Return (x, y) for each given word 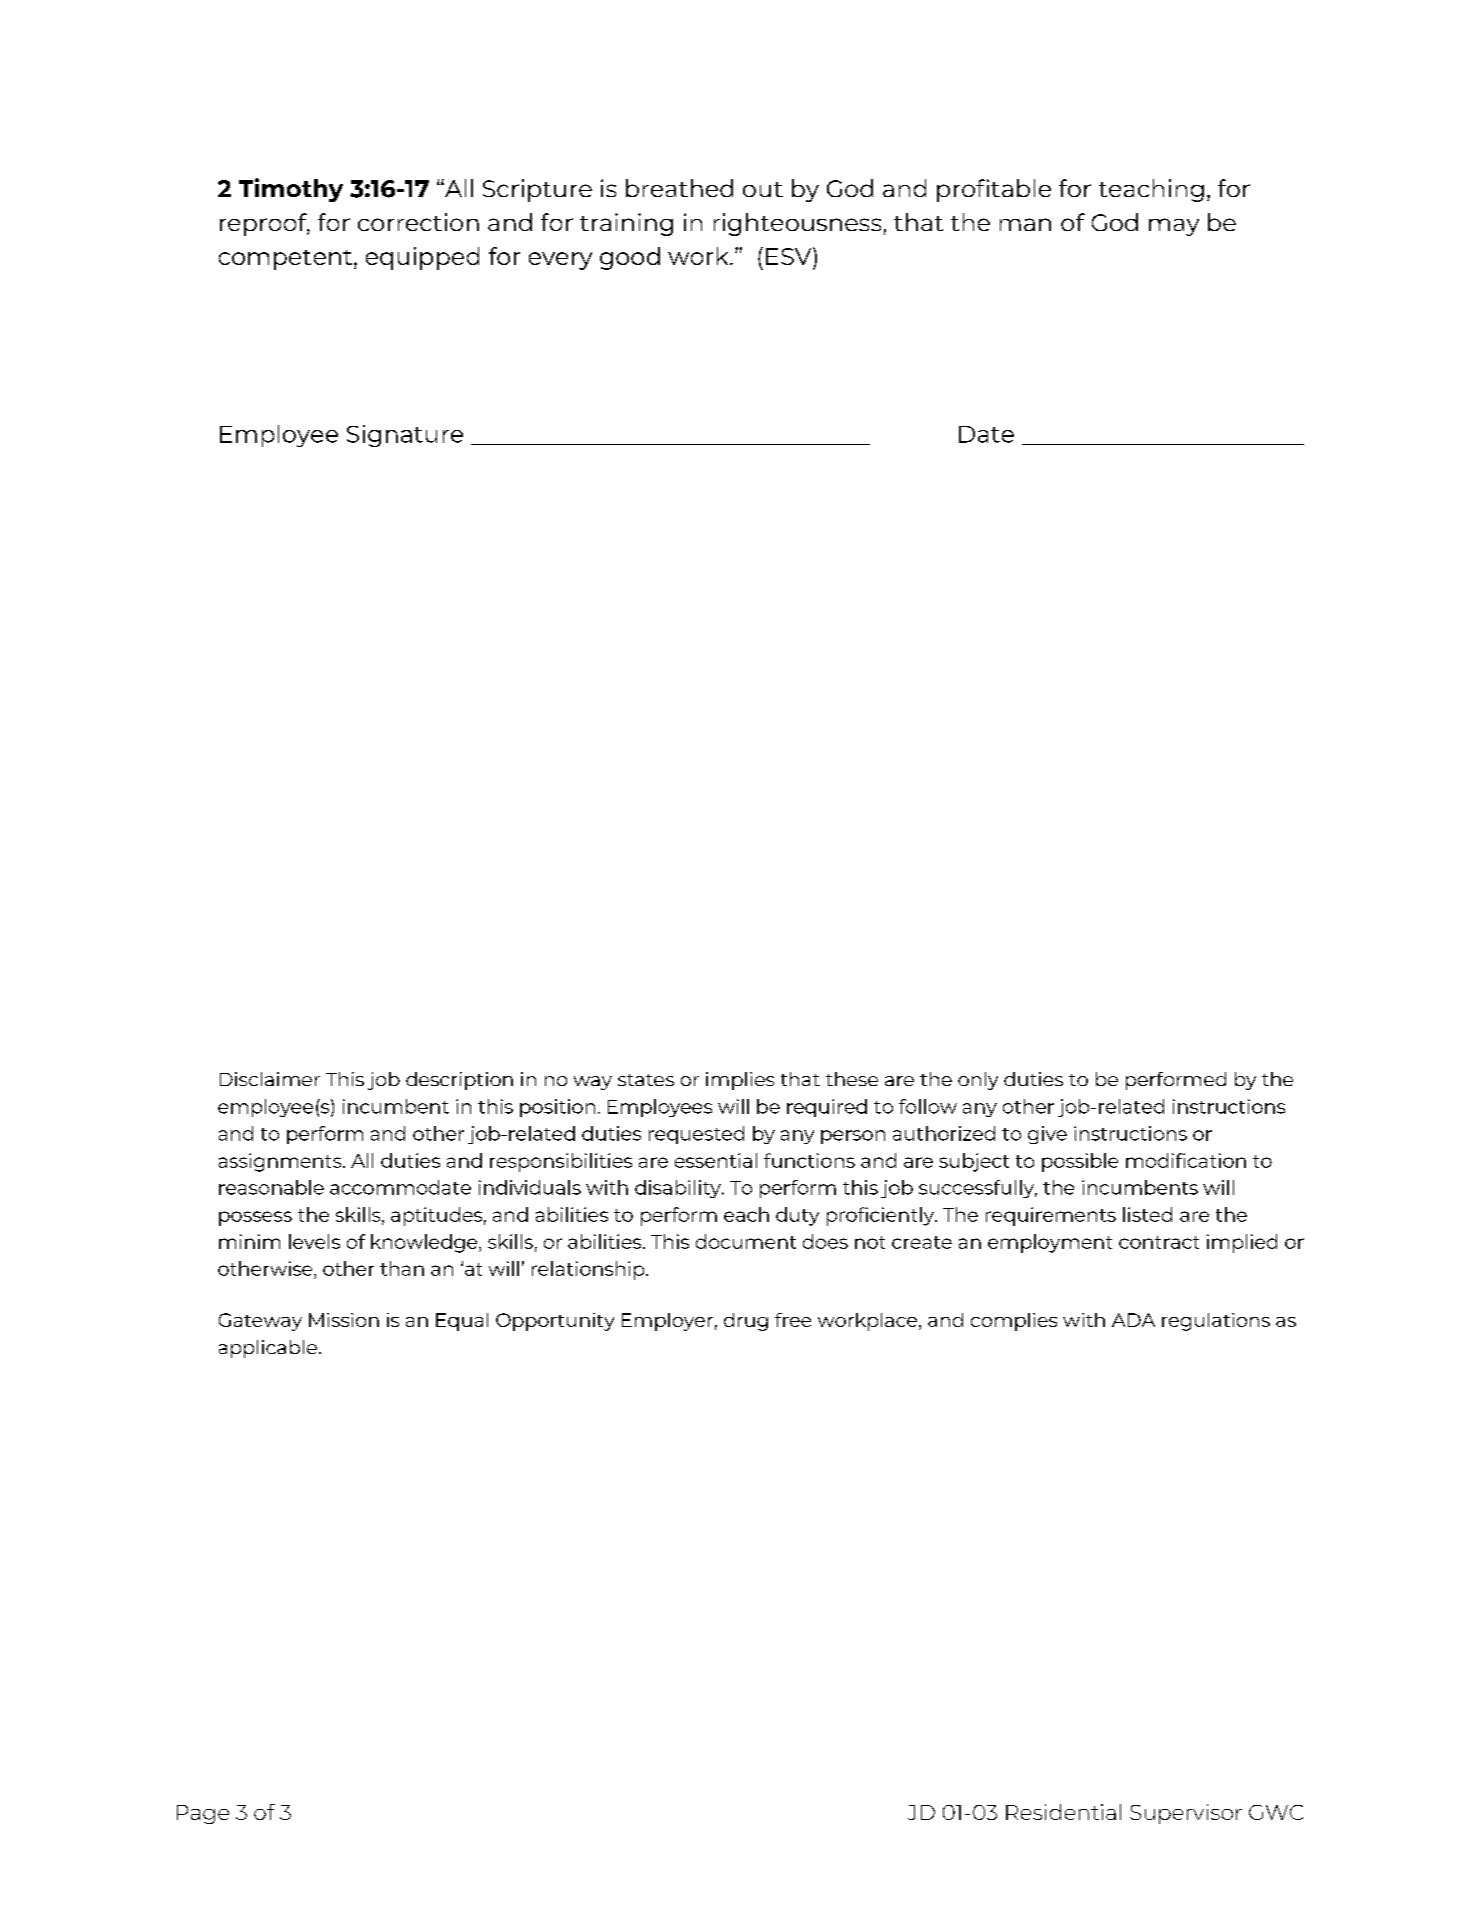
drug (746, 1322)
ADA (1133, 1320)
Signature (405, 436)
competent (287, 260)
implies (740, 1081)
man (1025, 224)
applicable (268, 1349)
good (630, 258)
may (1174, 227)
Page (203, 1814)
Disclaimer (270, 1079)
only (978, 1081)
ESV (790, 256)
